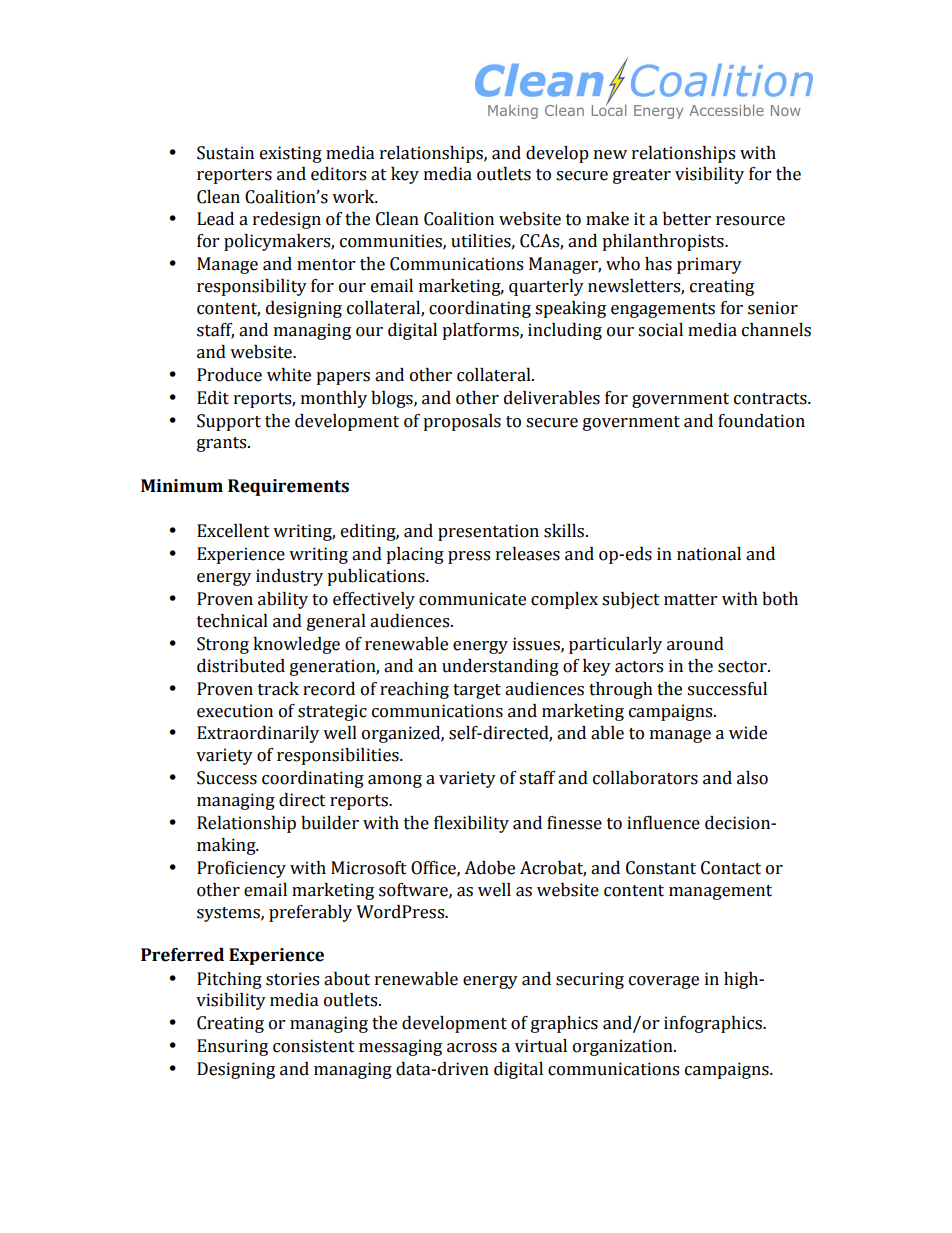 Image resolution: width=952 pixels, height=1233 pixels. I want to click on better, so click(687, 219).
